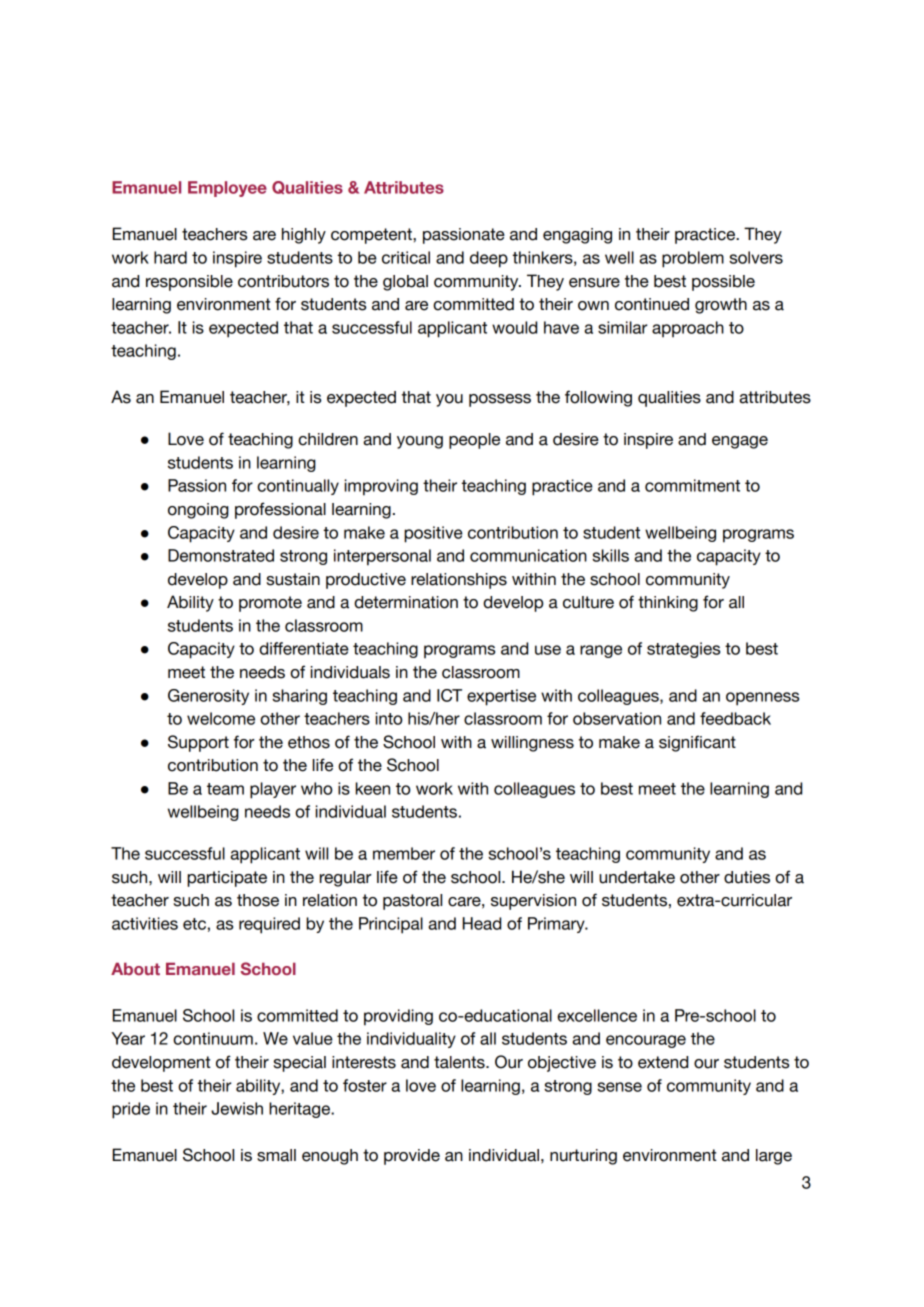  Describe the element at coordinates (489, 259) in the screenshot. I see `deep` at that location.
